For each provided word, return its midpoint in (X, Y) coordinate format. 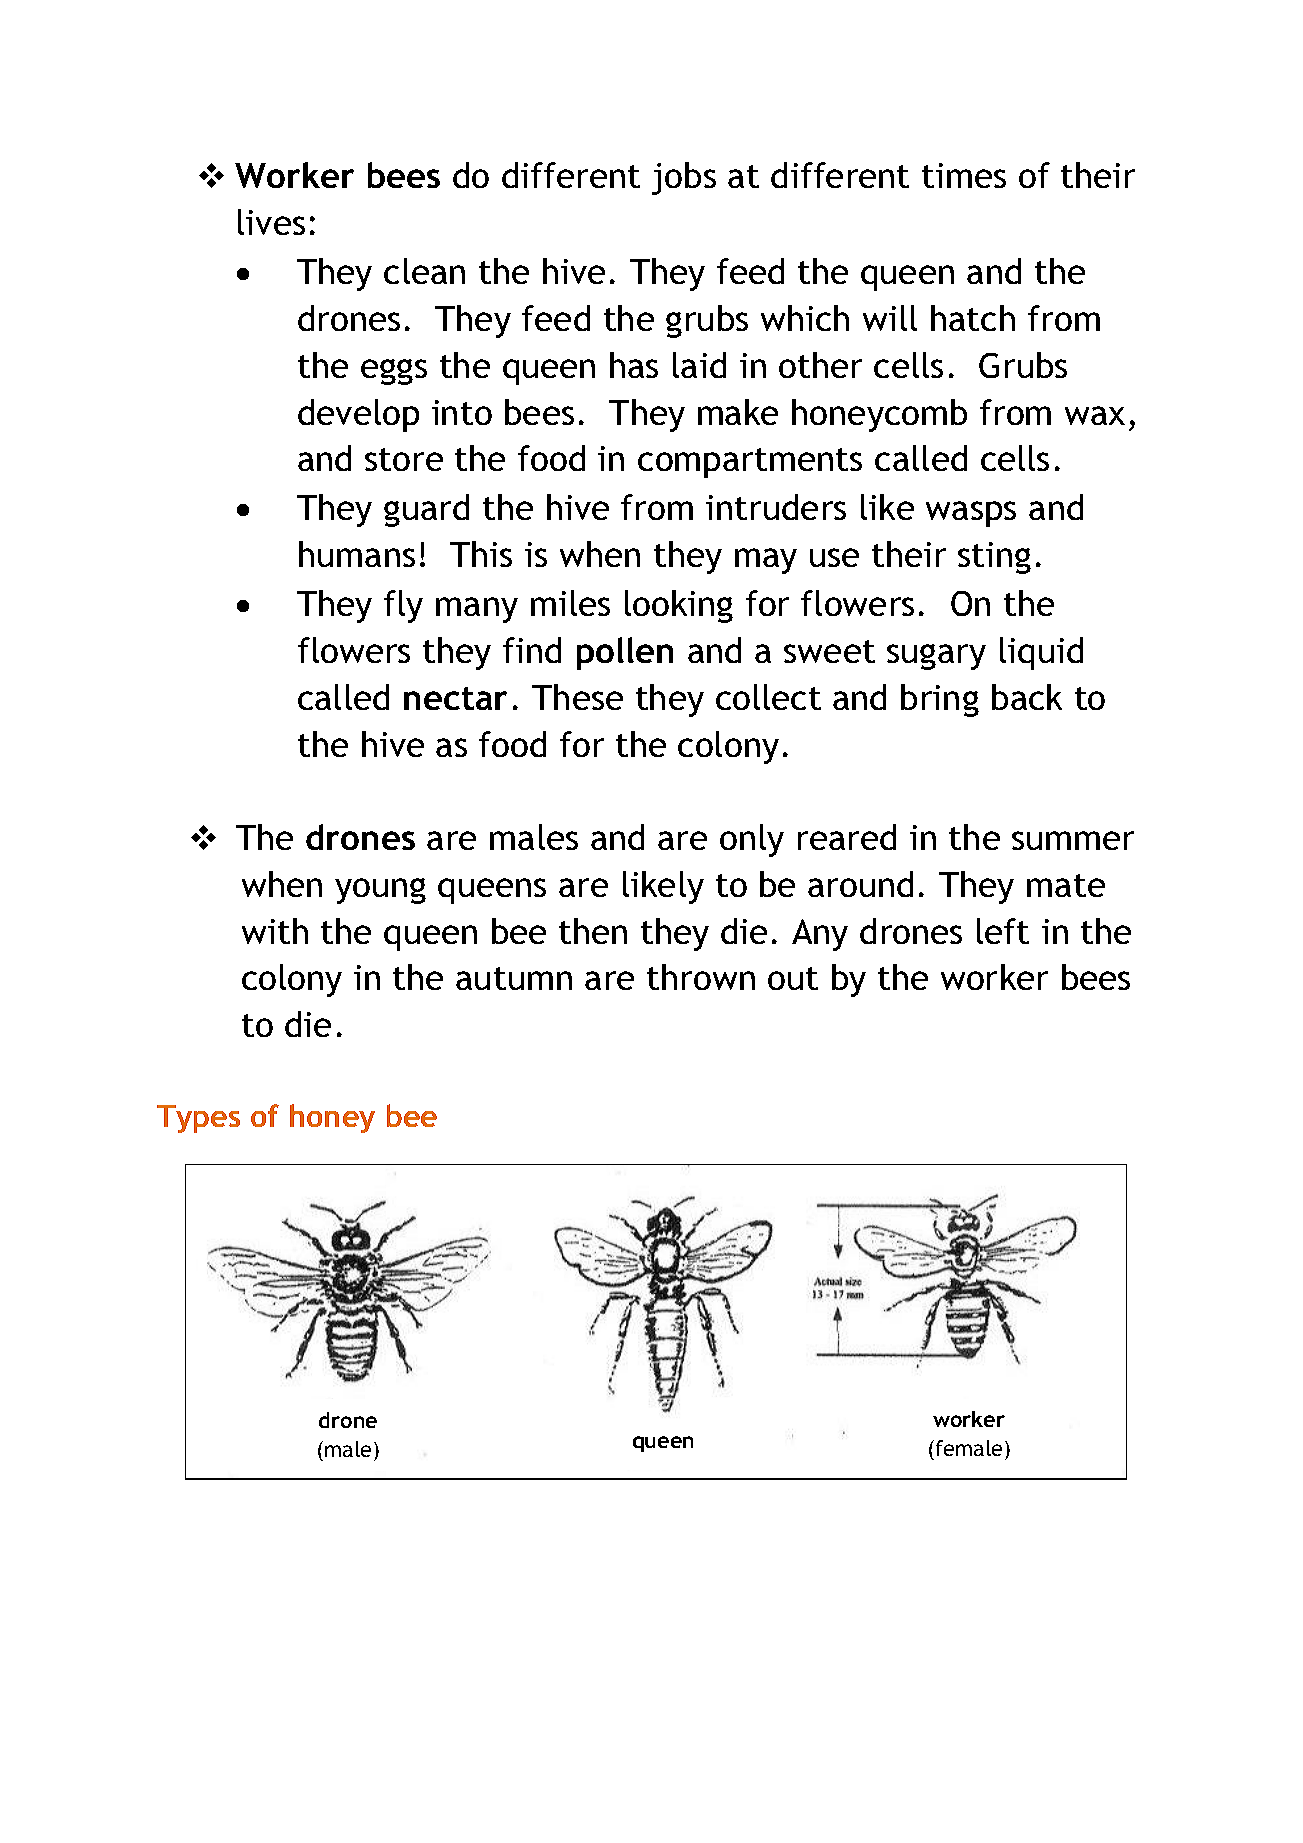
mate (1066, 885)
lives (271, 222)
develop (358, 415)
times (964, 175)
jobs (684, 178)
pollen (625, 653)
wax (1095, 415)
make (738, 412)
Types (198, 1119)
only (752, 840)
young (380, 891)
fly (403, 606)
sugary (936, 657)
